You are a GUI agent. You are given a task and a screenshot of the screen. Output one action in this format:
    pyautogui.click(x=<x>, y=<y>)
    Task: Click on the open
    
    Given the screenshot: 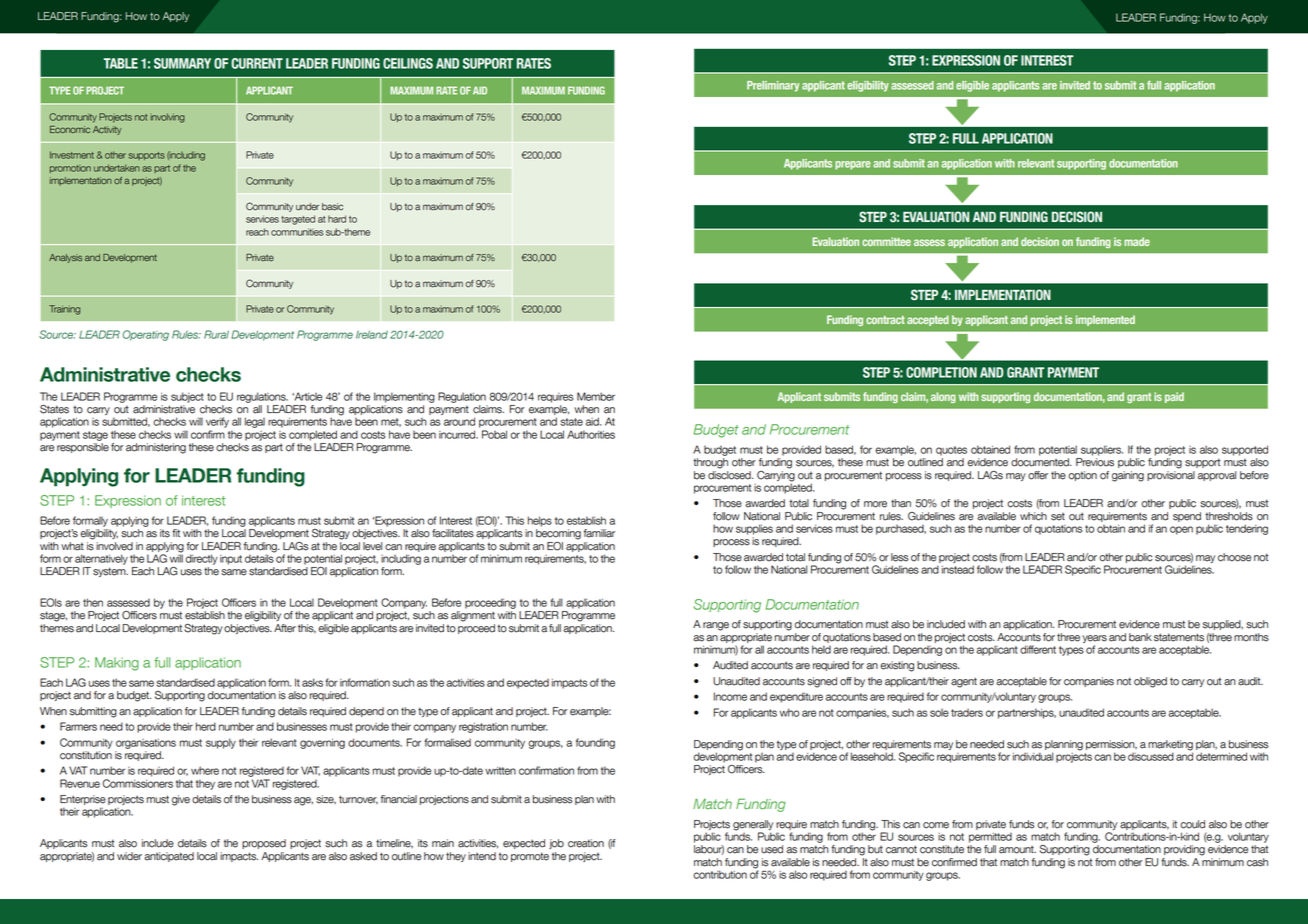 What is the action you would take?
    pyautogui.click(x=1181, y=530)
